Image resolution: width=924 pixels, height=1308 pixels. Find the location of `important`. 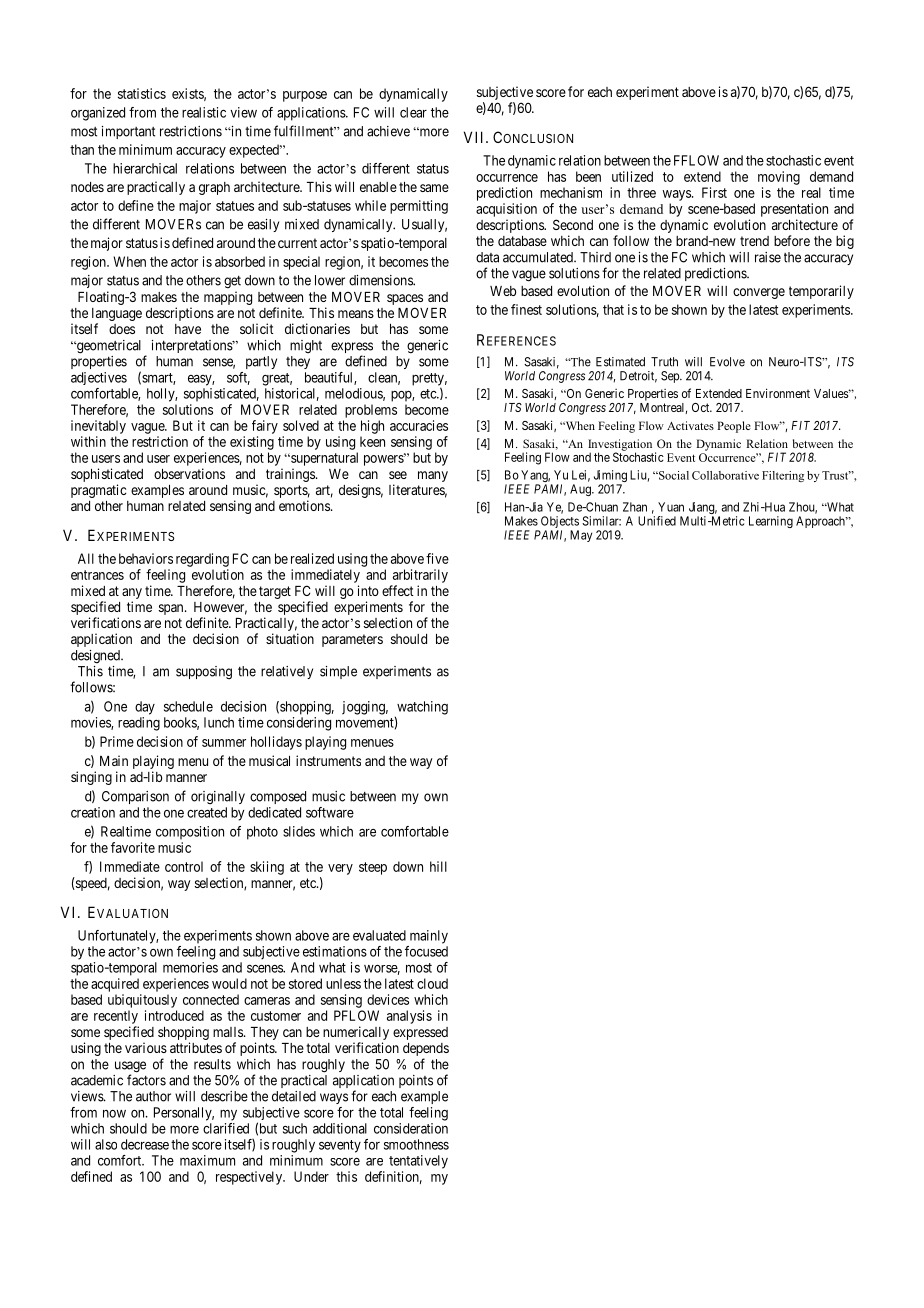

important is located at coordinates (128, 132).
